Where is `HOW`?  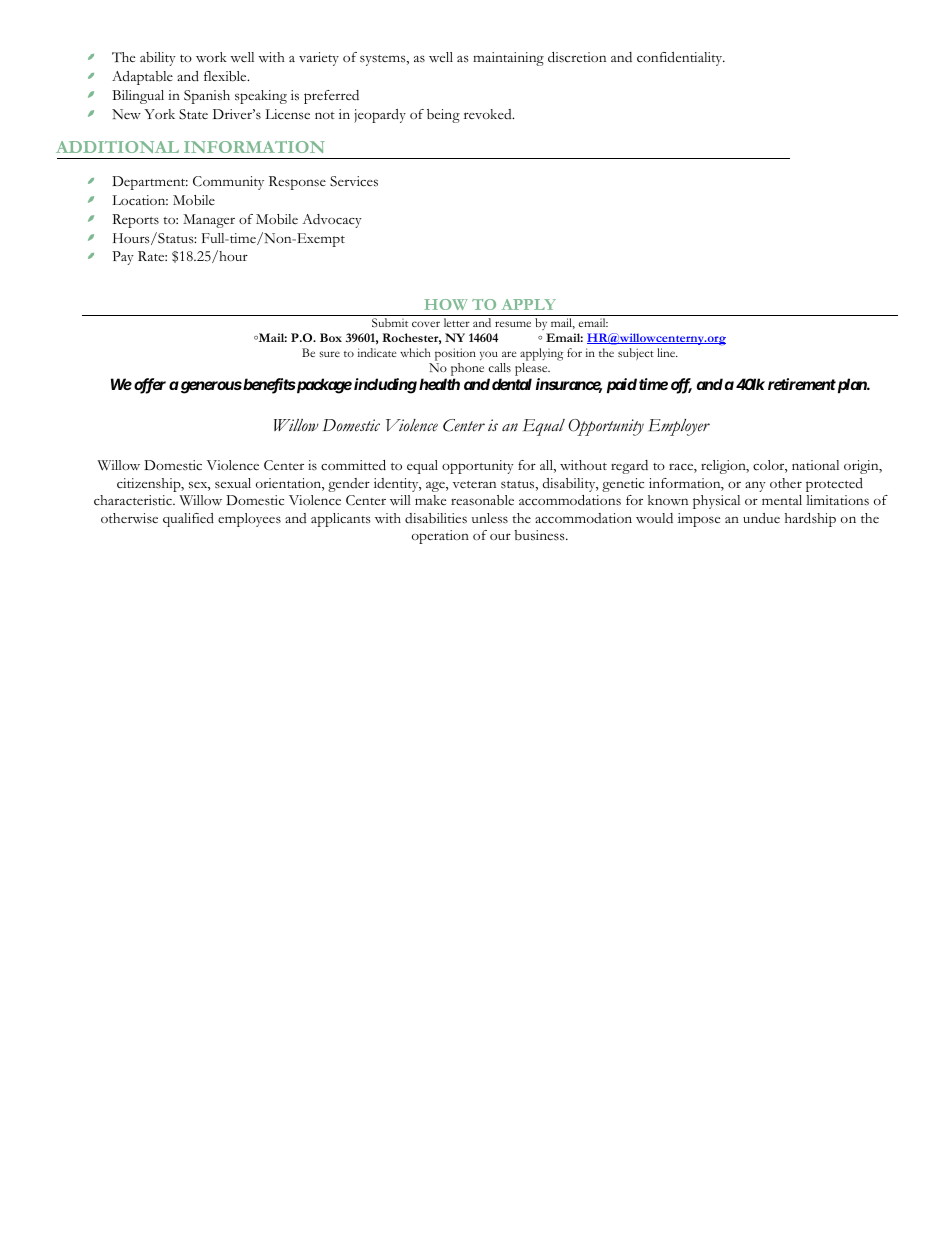
HOW is located at coordinates (446, 304).
